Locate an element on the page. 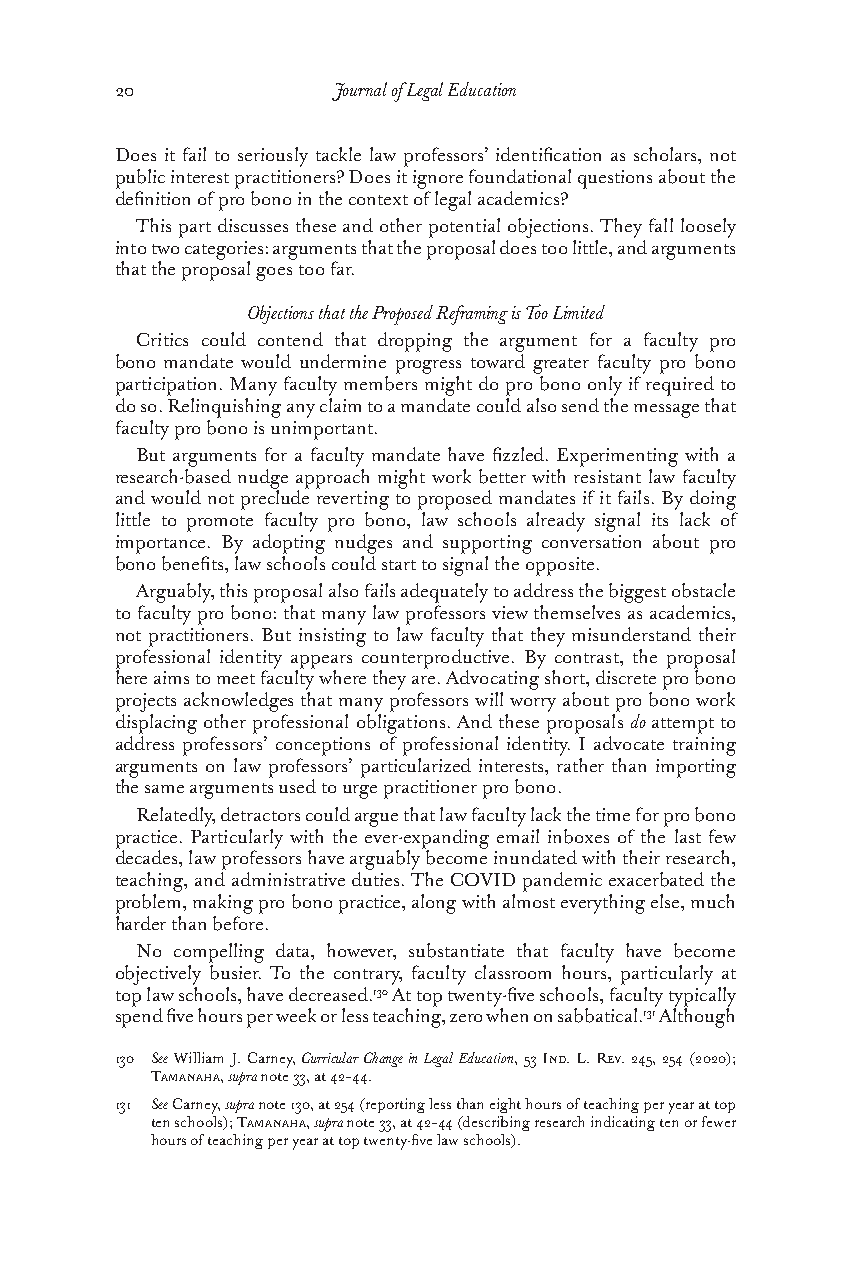 This page has width=851, height=1276. duties is located at coordinates (377, 879).
